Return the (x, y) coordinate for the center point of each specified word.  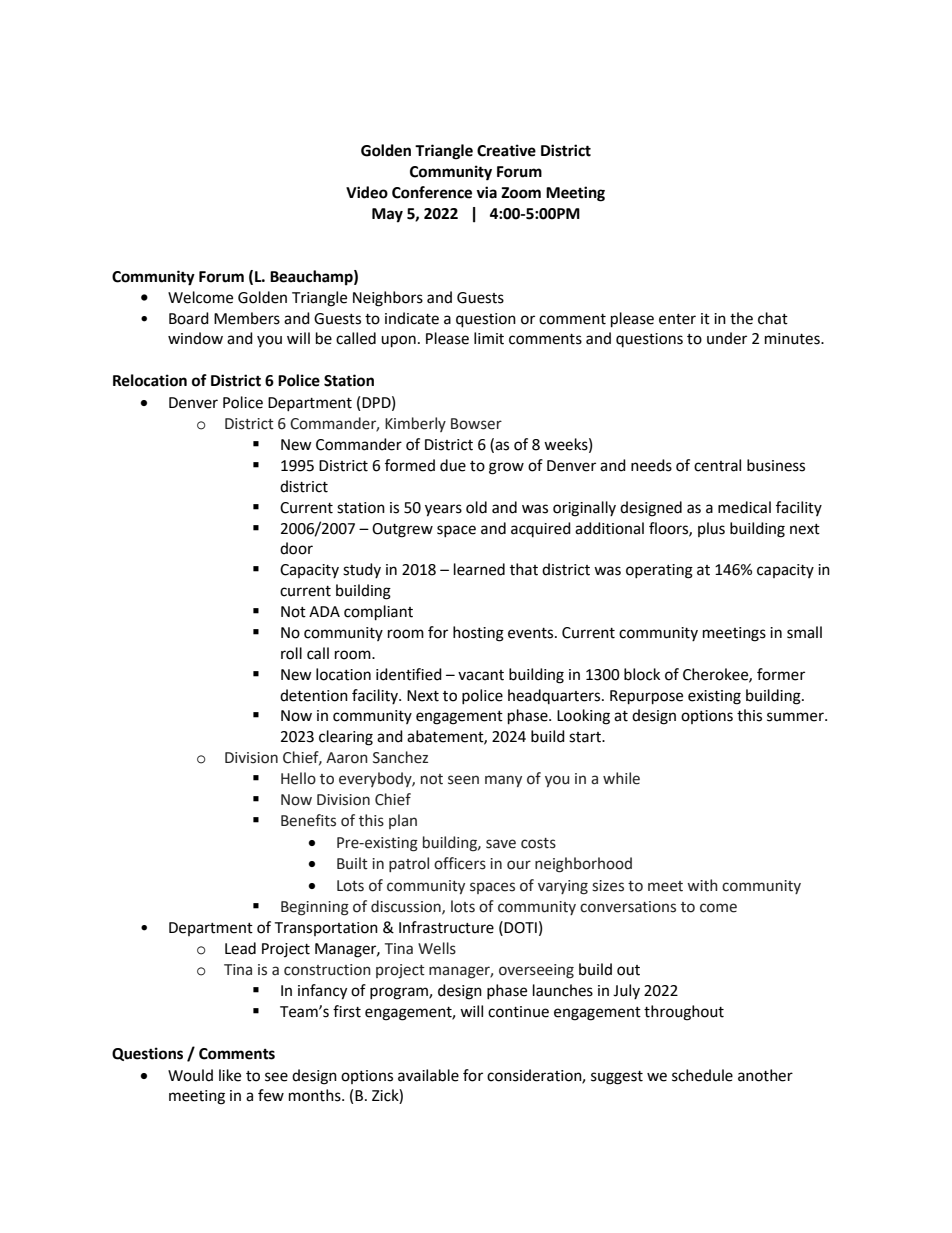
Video (367, 192)
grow (506, 468)
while (621, 778)
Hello (298, 778)
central (717, 465)
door (296, 548)
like (230, 1075)
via (486, 192)
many (503, 781)
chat (773, 318)
